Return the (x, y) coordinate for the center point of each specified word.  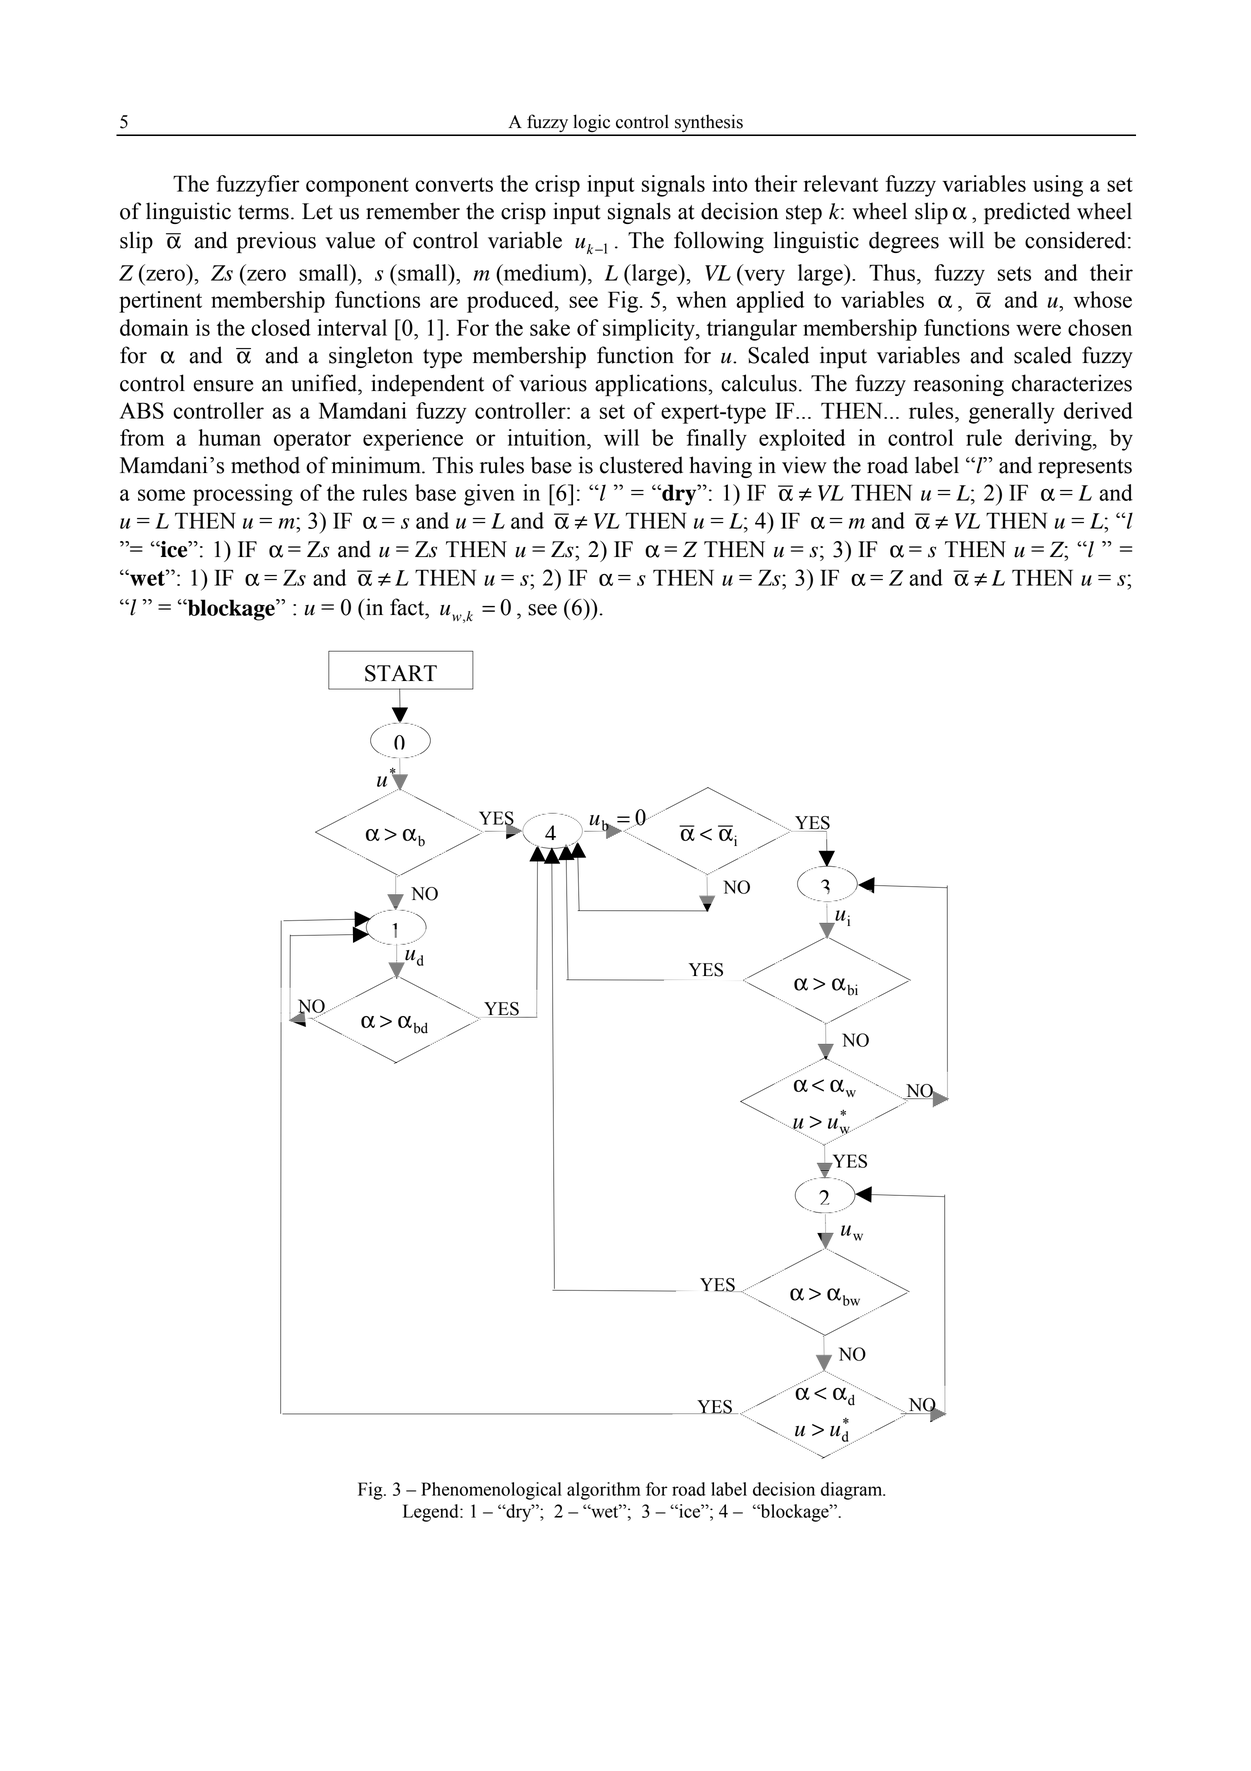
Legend (432, 1513)
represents (1085, 469)
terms (263, 212)
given (489, 495)
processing (243, 495)
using (1058, 186)
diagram (853, 1491)
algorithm (604, 1491)
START (401, 673)
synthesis (709, 124)
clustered (641, 465)
